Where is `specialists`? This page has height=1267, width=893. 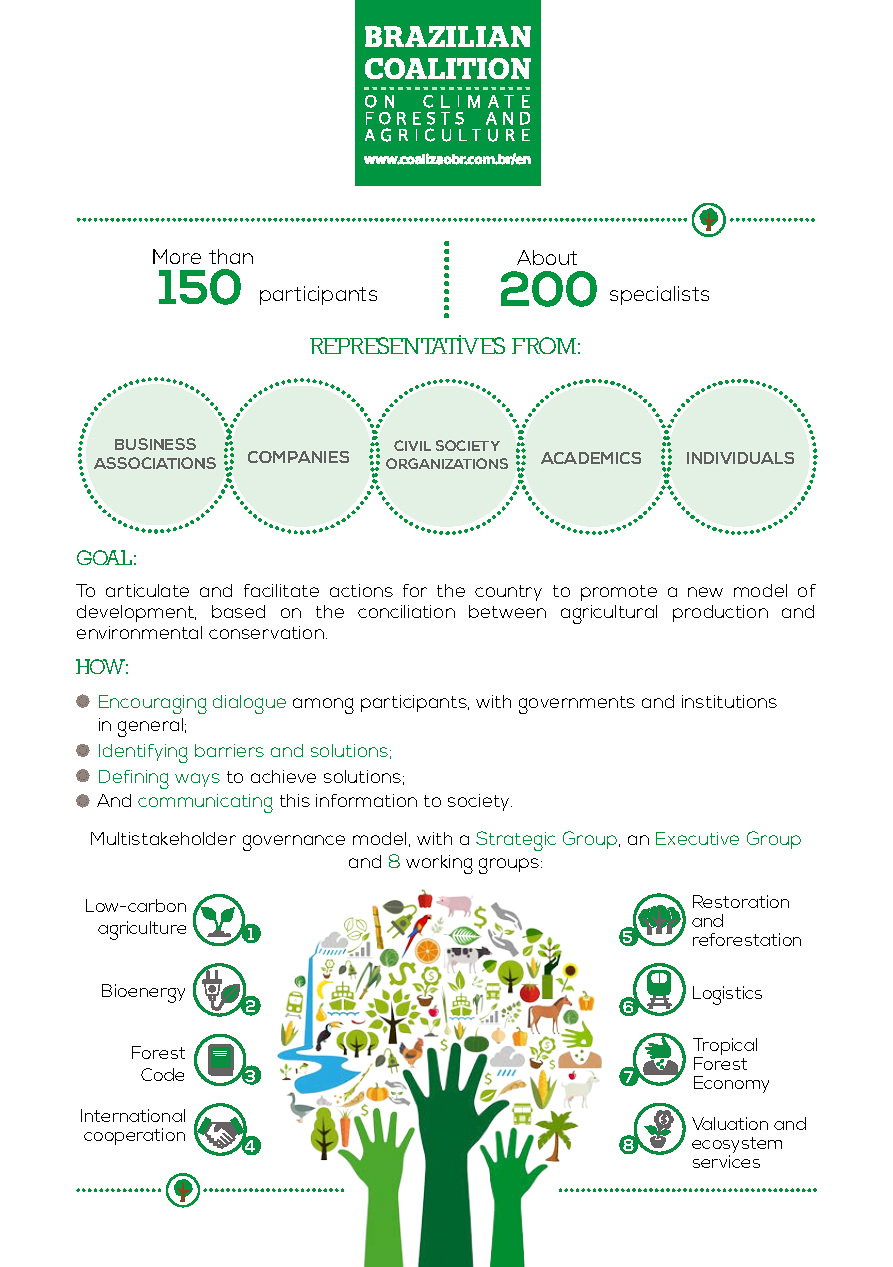
specialists is located at coordinates (659, 295).
